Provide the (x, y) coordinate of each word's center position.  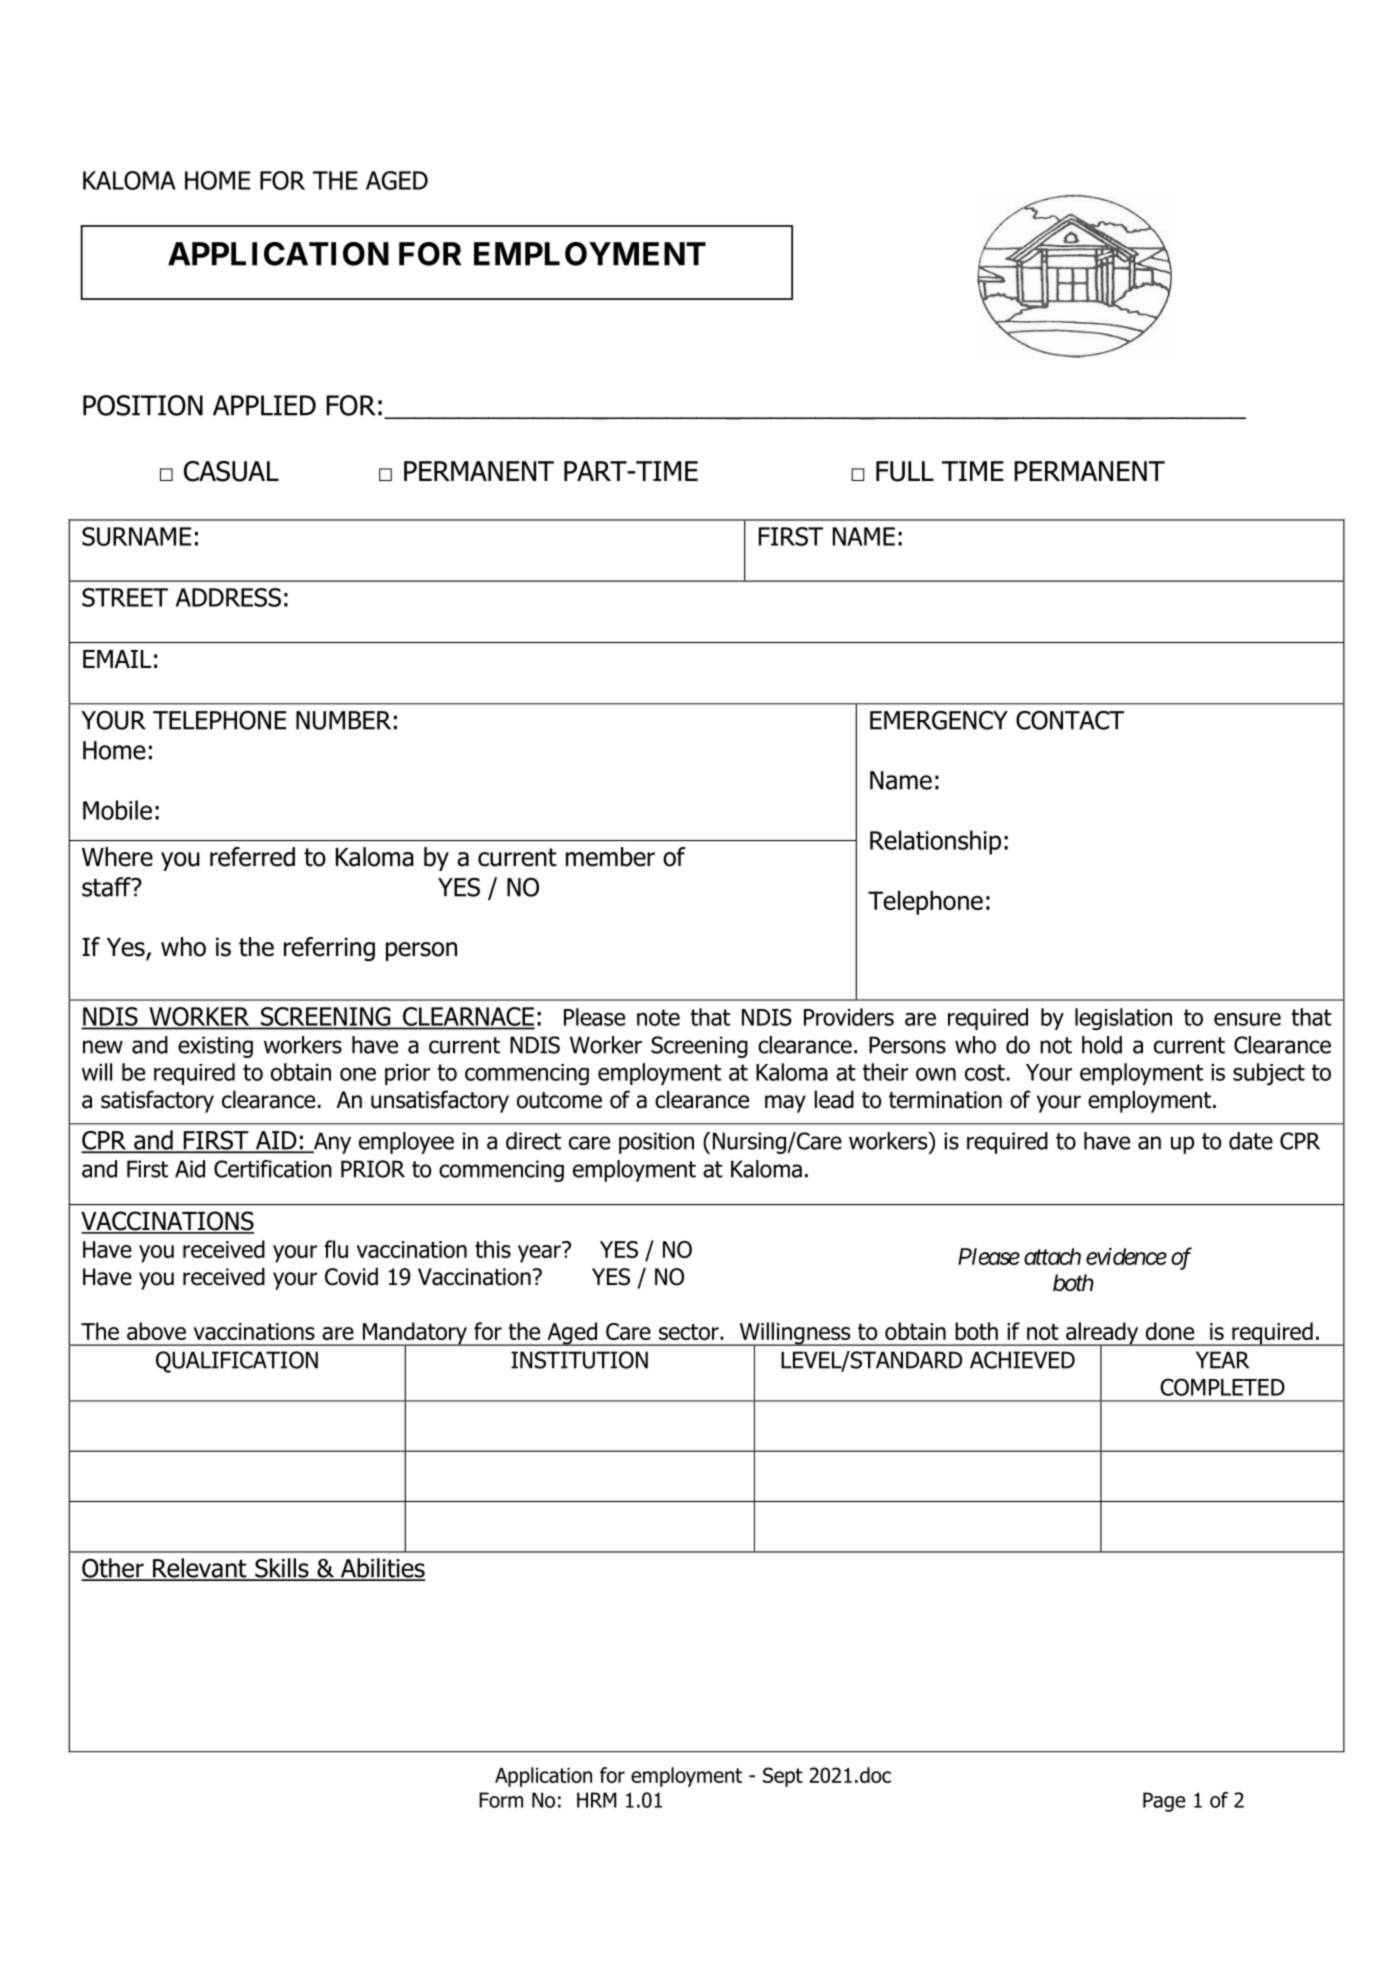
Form (501, 1800)
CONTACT (1070, 720)
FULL (905, 471)
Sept (783, 1777)
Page (1164, 1802)
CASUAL (231, 471)
